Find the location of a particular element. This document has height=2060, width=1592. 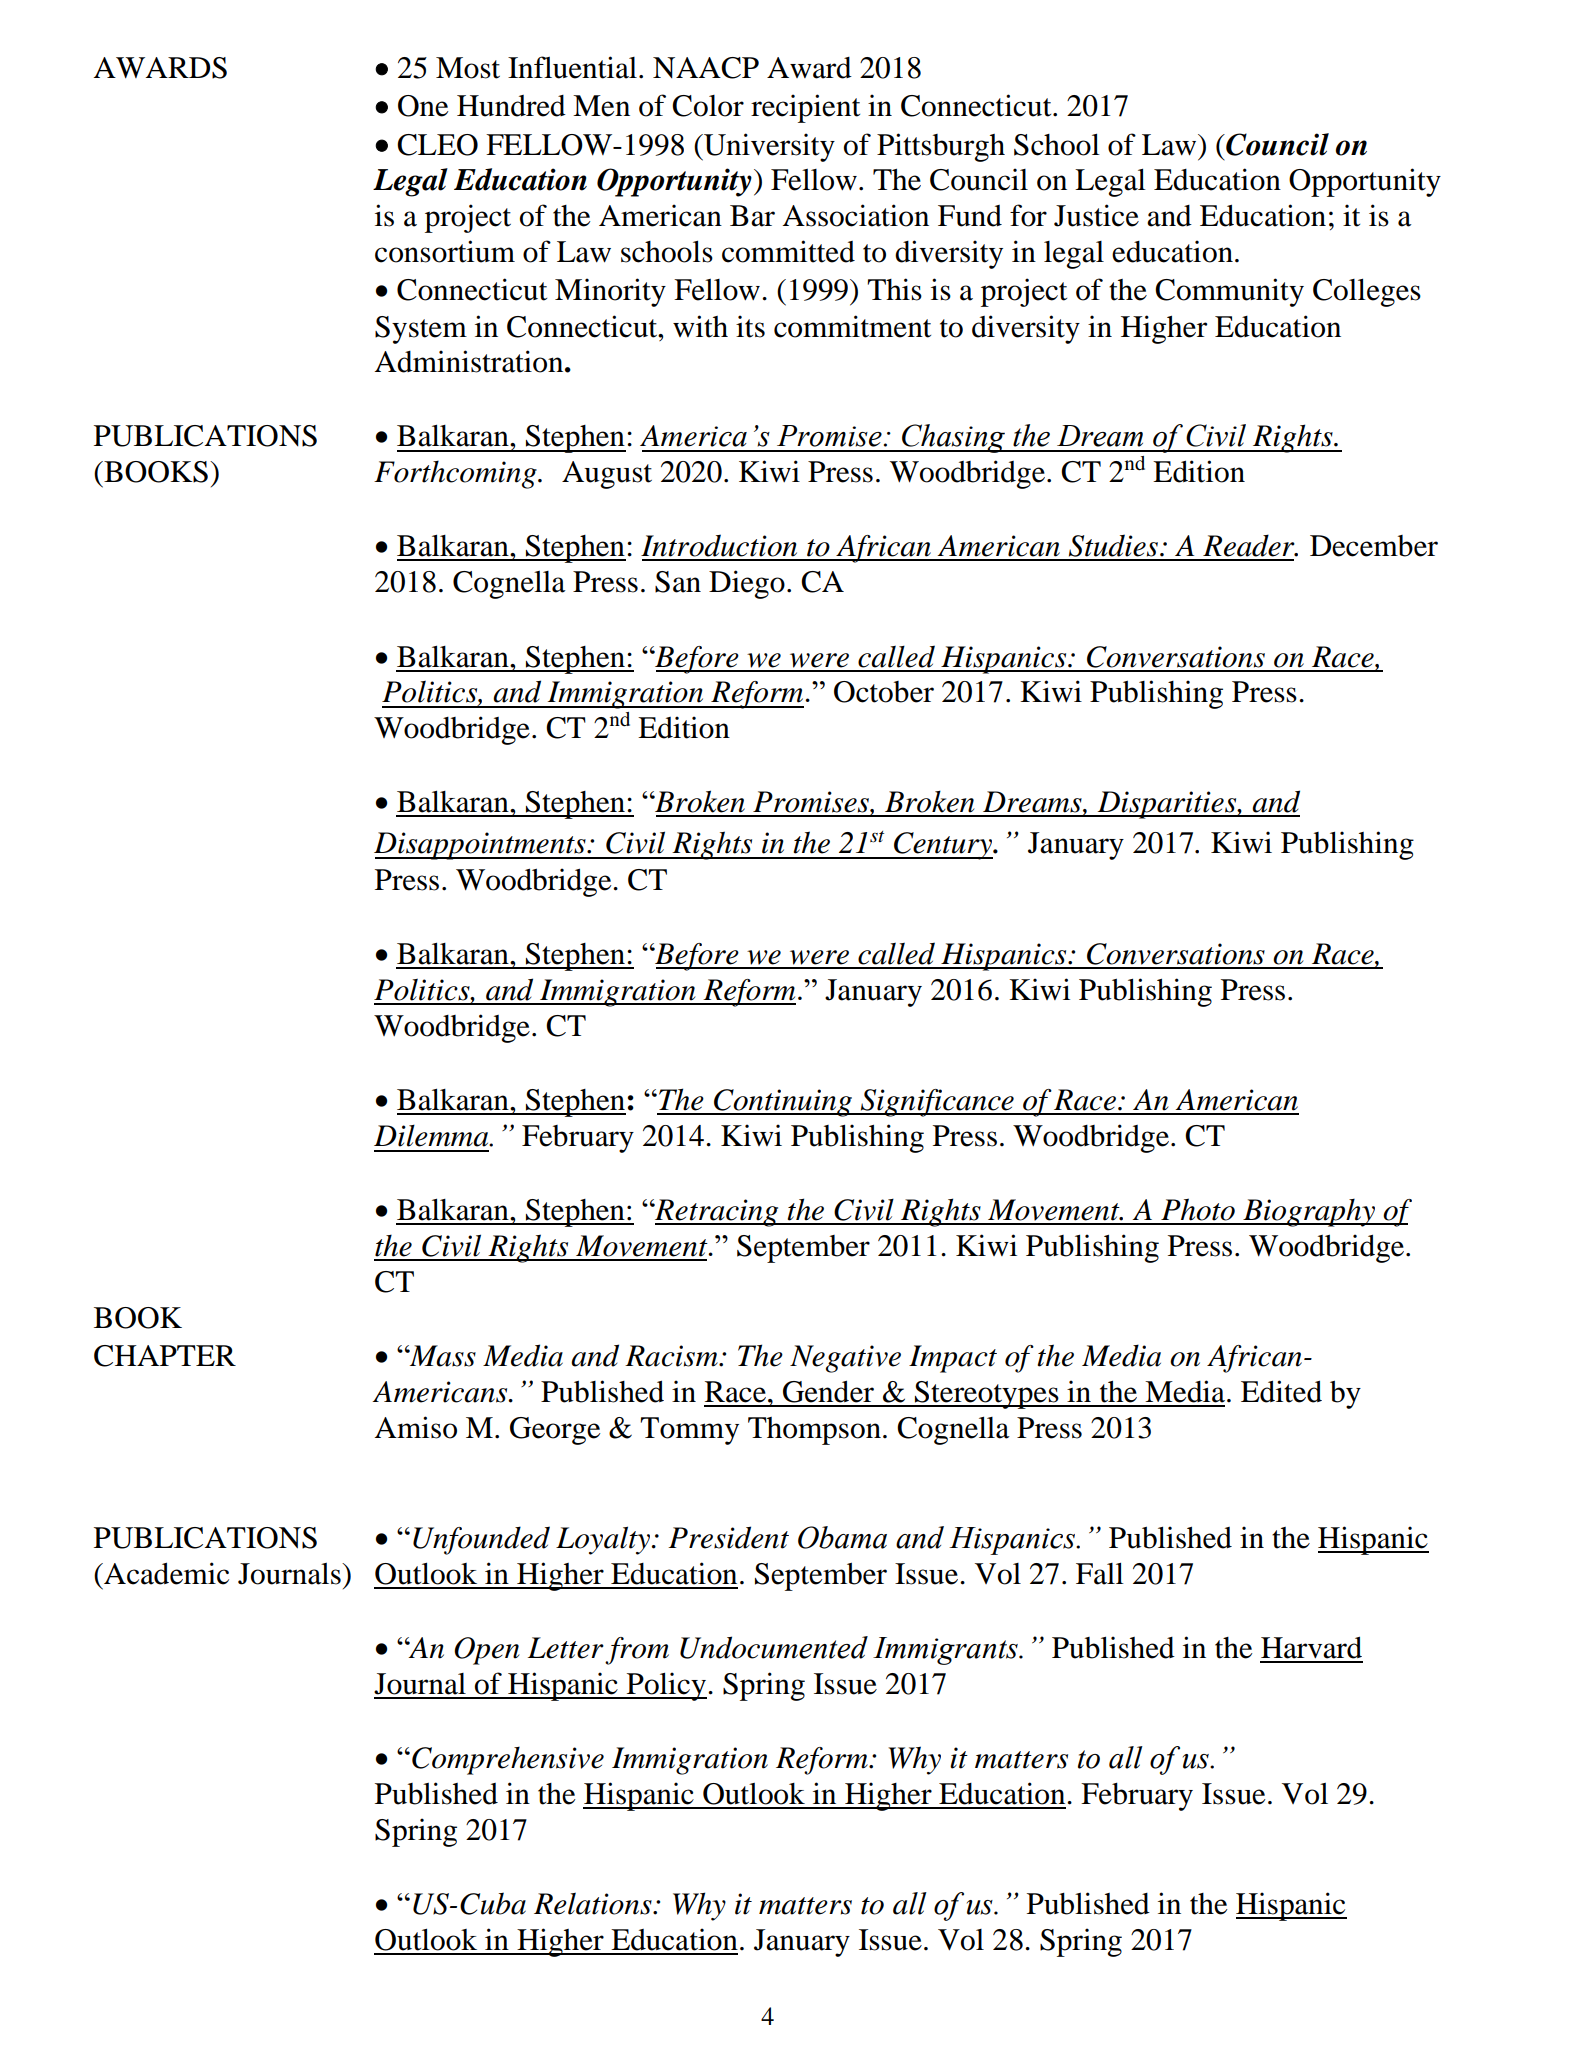

One is located at coordinates (423, 106).
